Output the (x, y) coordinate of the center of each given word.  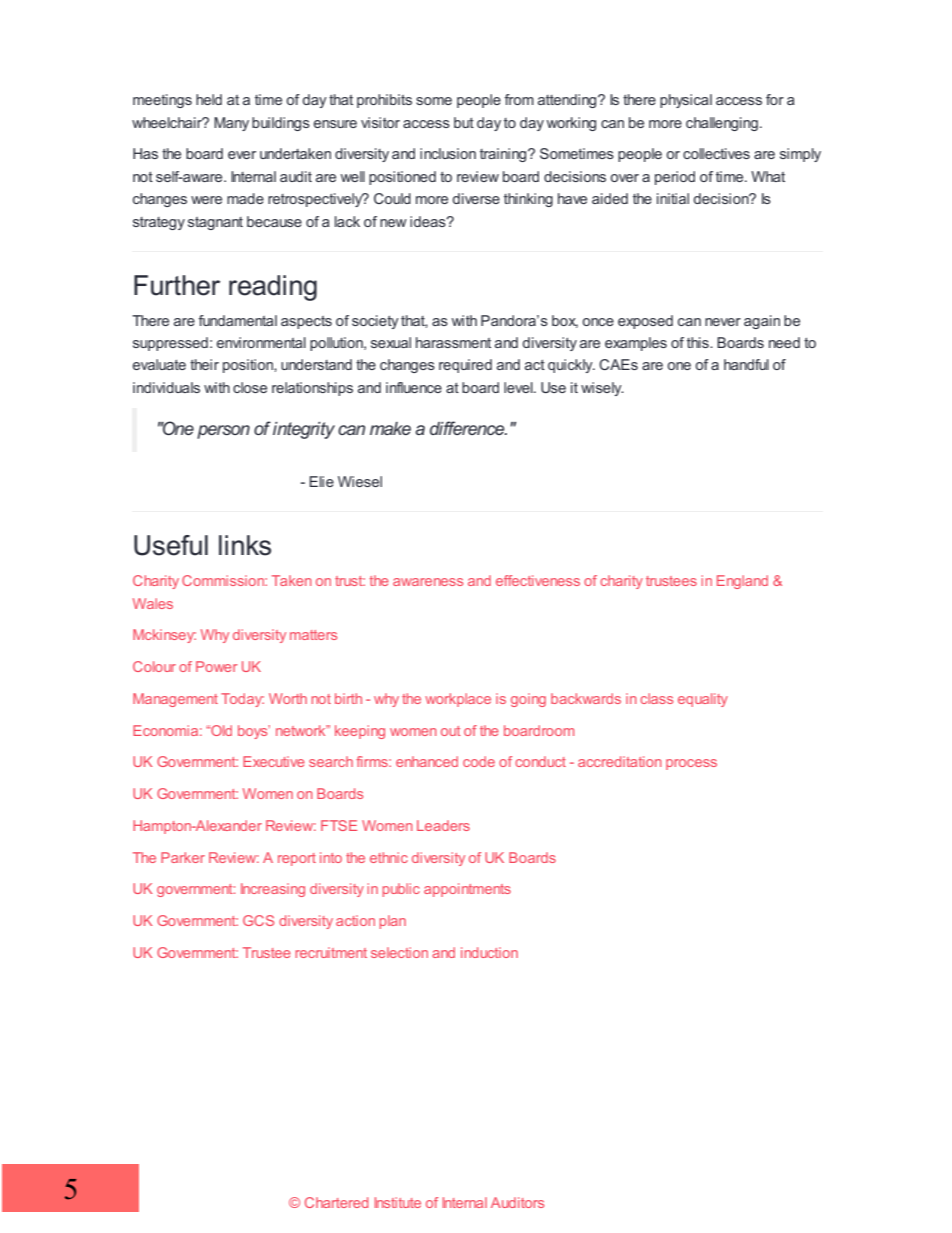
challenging (722, 124)
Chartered (336, 1202)
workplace (458, 700)
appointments (467, 890)
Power (216, 666)
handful (746, 364)
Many (231, 124)
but (464, 122)
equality (703, 700)
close (250, 387)
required (465, 366)
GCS (258, 920)
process (691, 764)
